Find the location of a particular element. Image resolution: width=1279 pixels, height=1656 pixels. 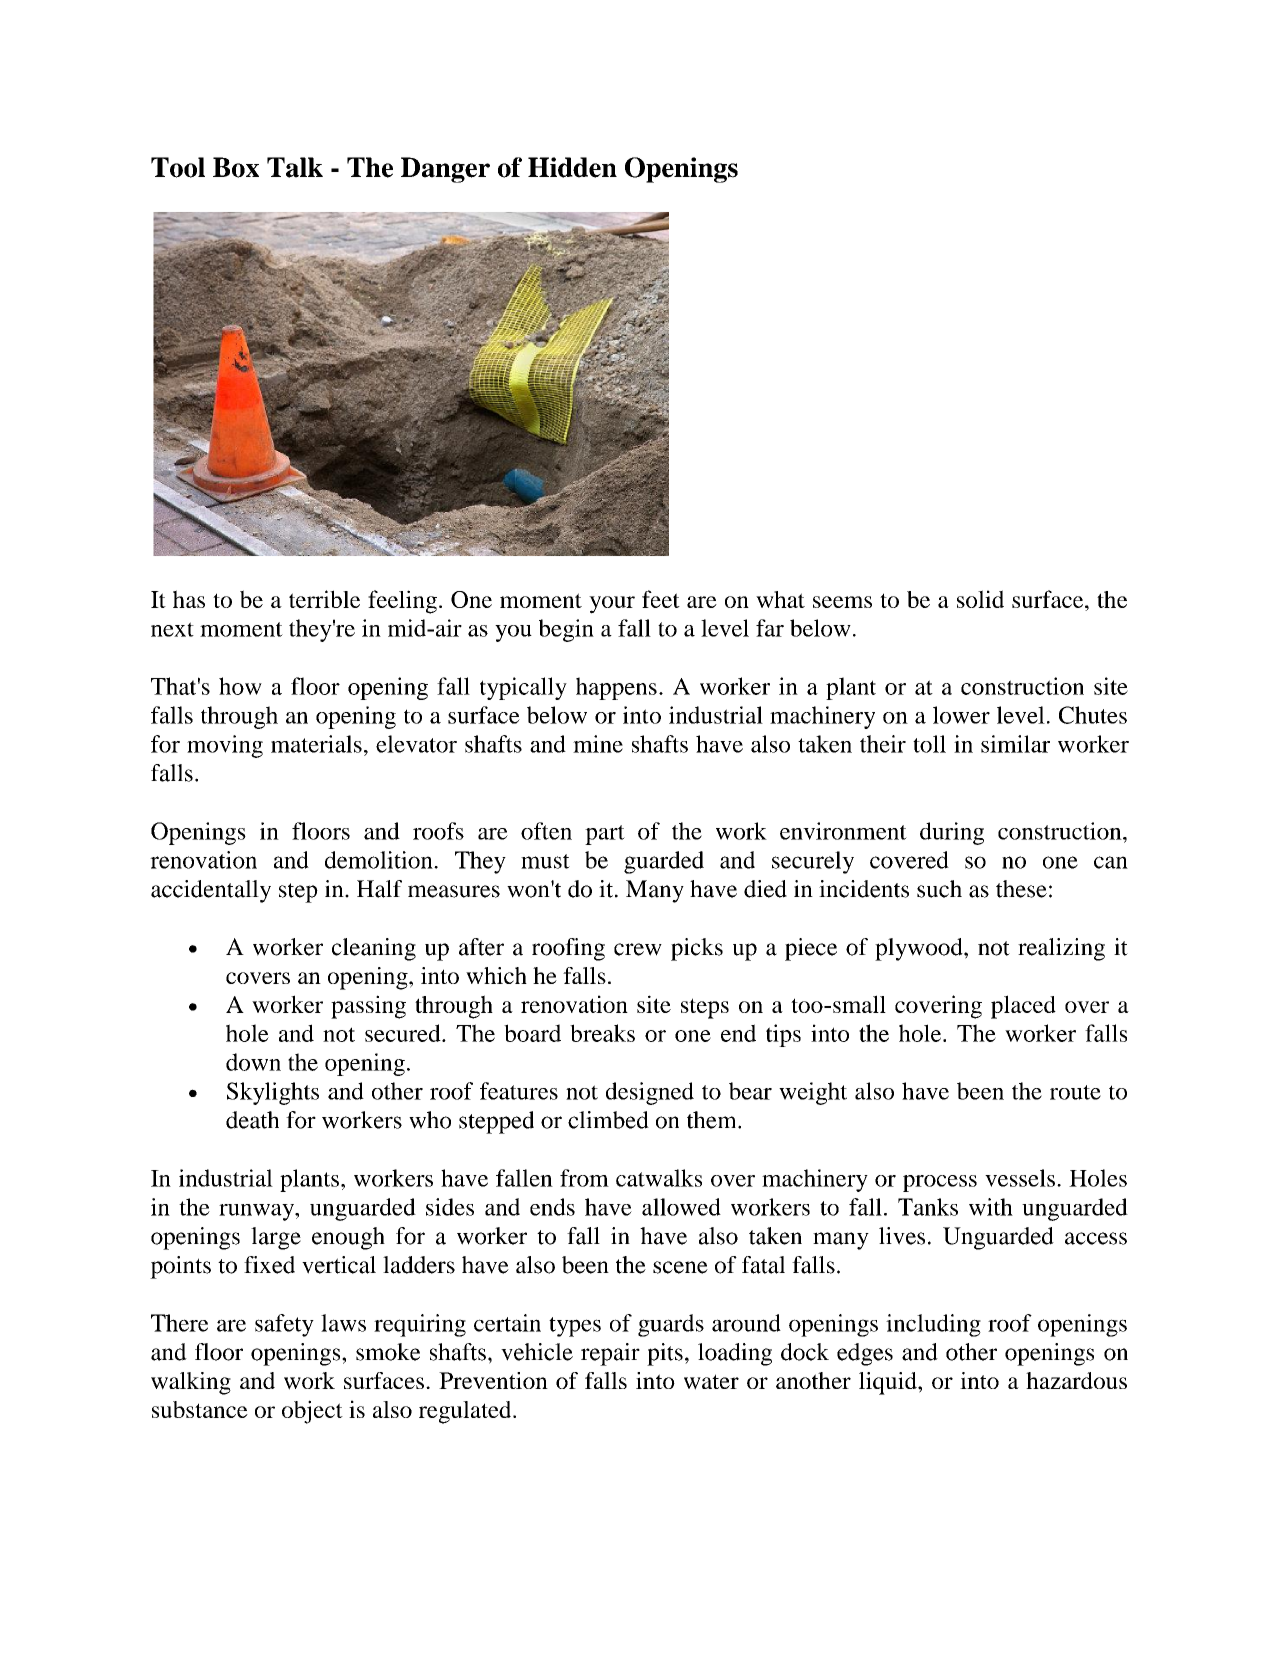

materials is located at coordinates (316, 744).
